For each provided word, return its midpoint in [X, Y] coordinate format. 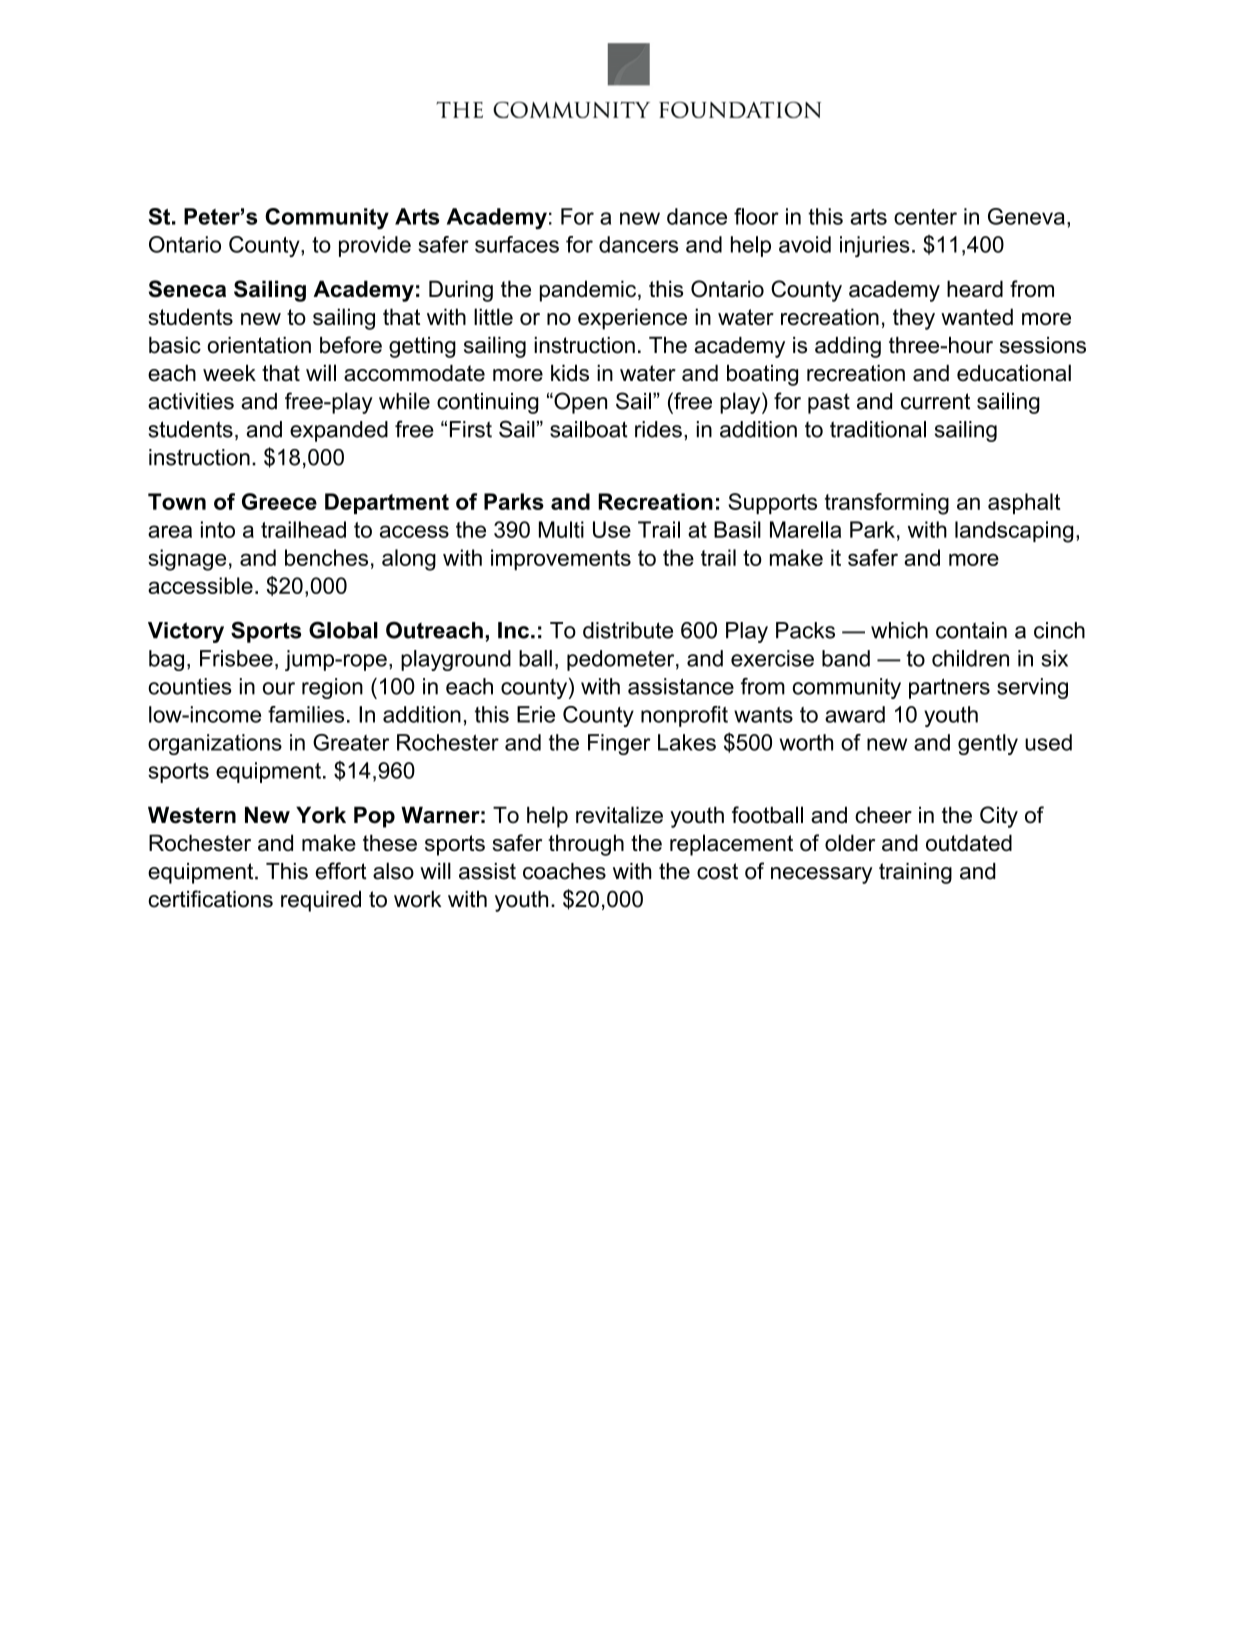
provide [375, 246]
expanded [339, 431]
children [970, 658]
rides [658, 429]
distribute [628, 630]
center [925, 217]
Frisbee [236, 658]
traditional [878, 429]
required [321, 901]
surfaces [517, 244]
